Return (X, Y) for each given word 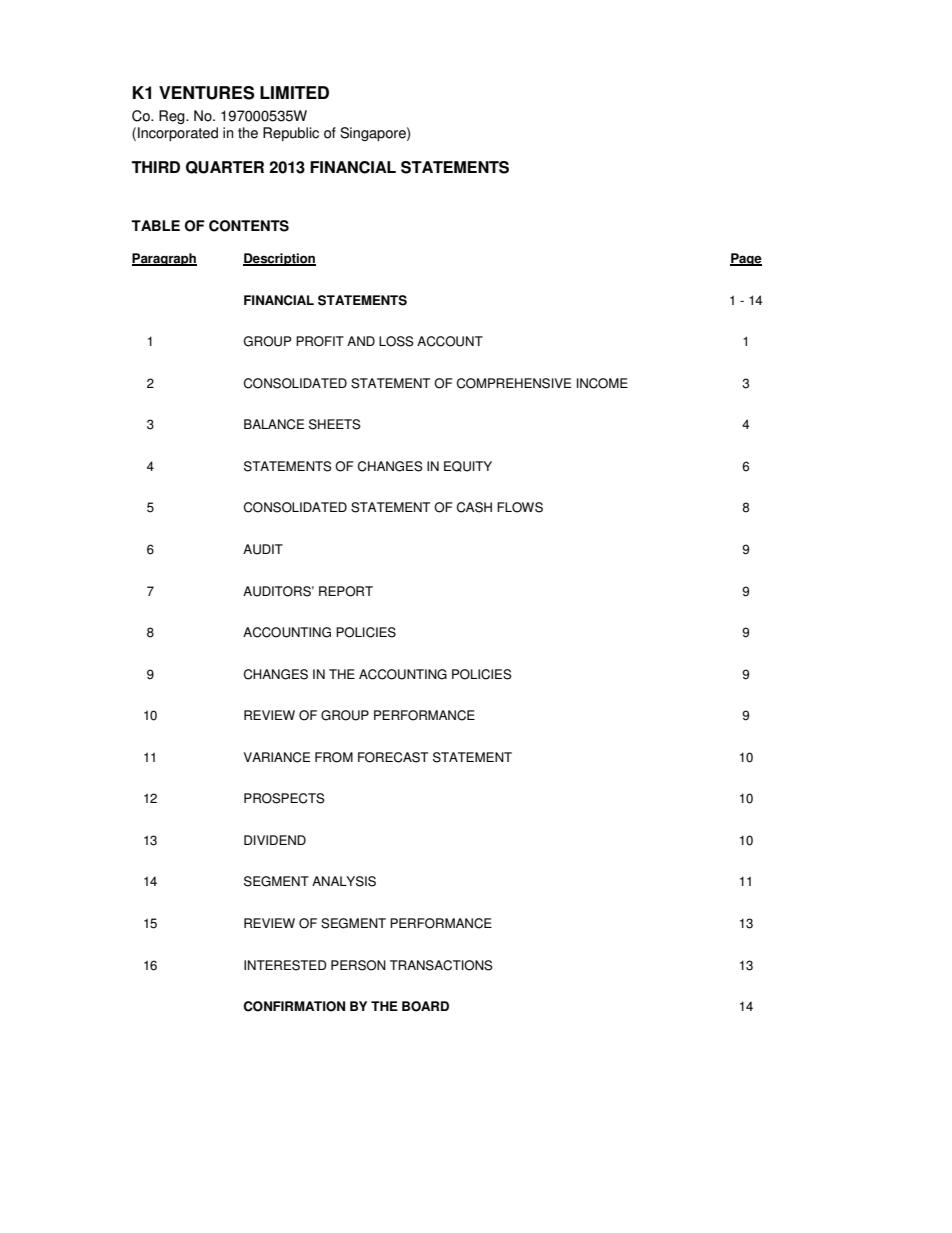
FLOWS (520, 507)
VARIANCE (277, 757)
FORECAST (393, 757)
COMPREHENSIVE (514, 383)
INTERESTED (285, 965)
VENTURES (206, 93)
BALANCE (274, 424)
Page (746, 259)
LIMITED (294, 92)
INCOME (602, 383)
